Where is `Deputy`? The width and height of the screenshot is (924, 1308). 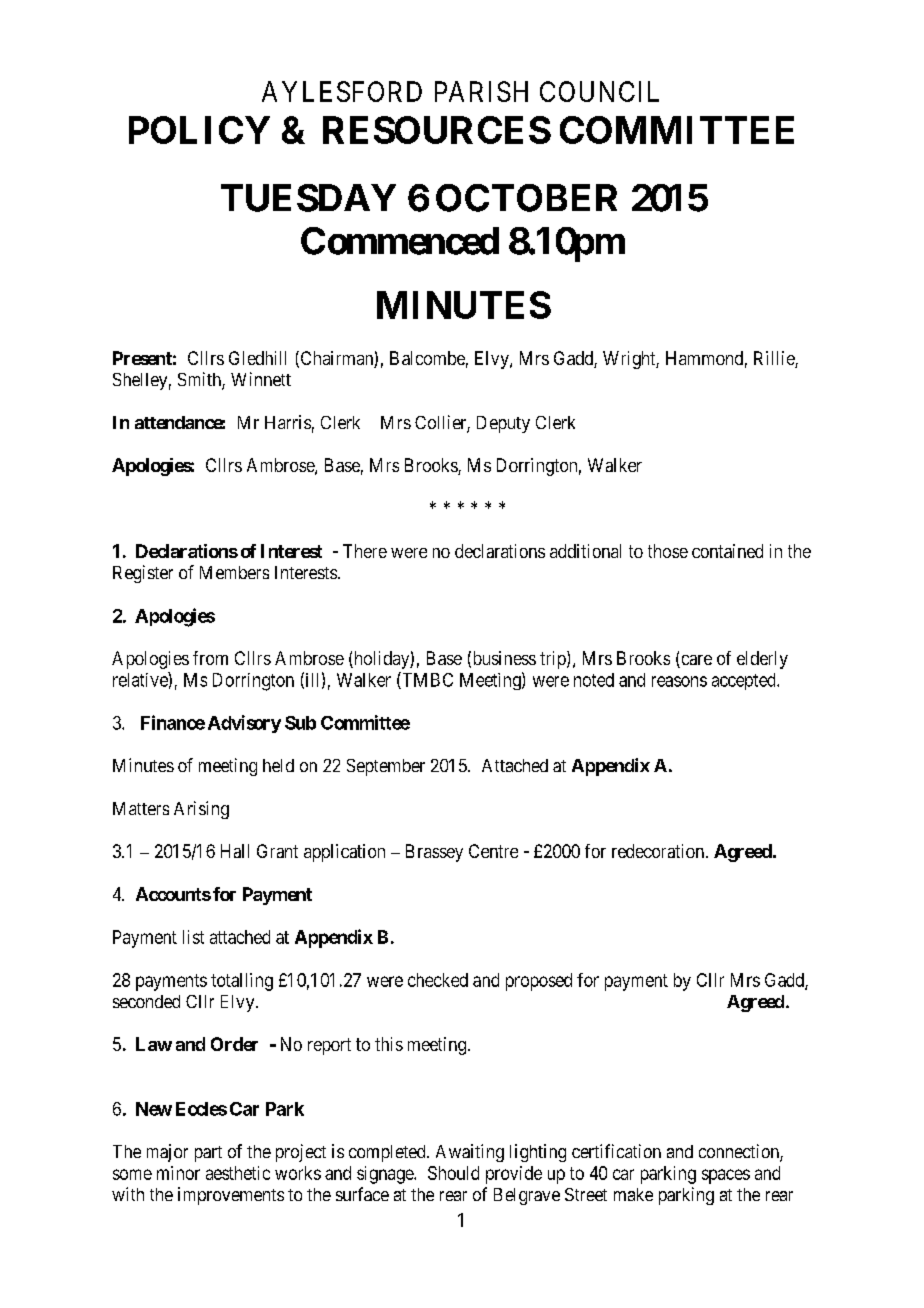
Deputy is located at coordinates (503, 424).
